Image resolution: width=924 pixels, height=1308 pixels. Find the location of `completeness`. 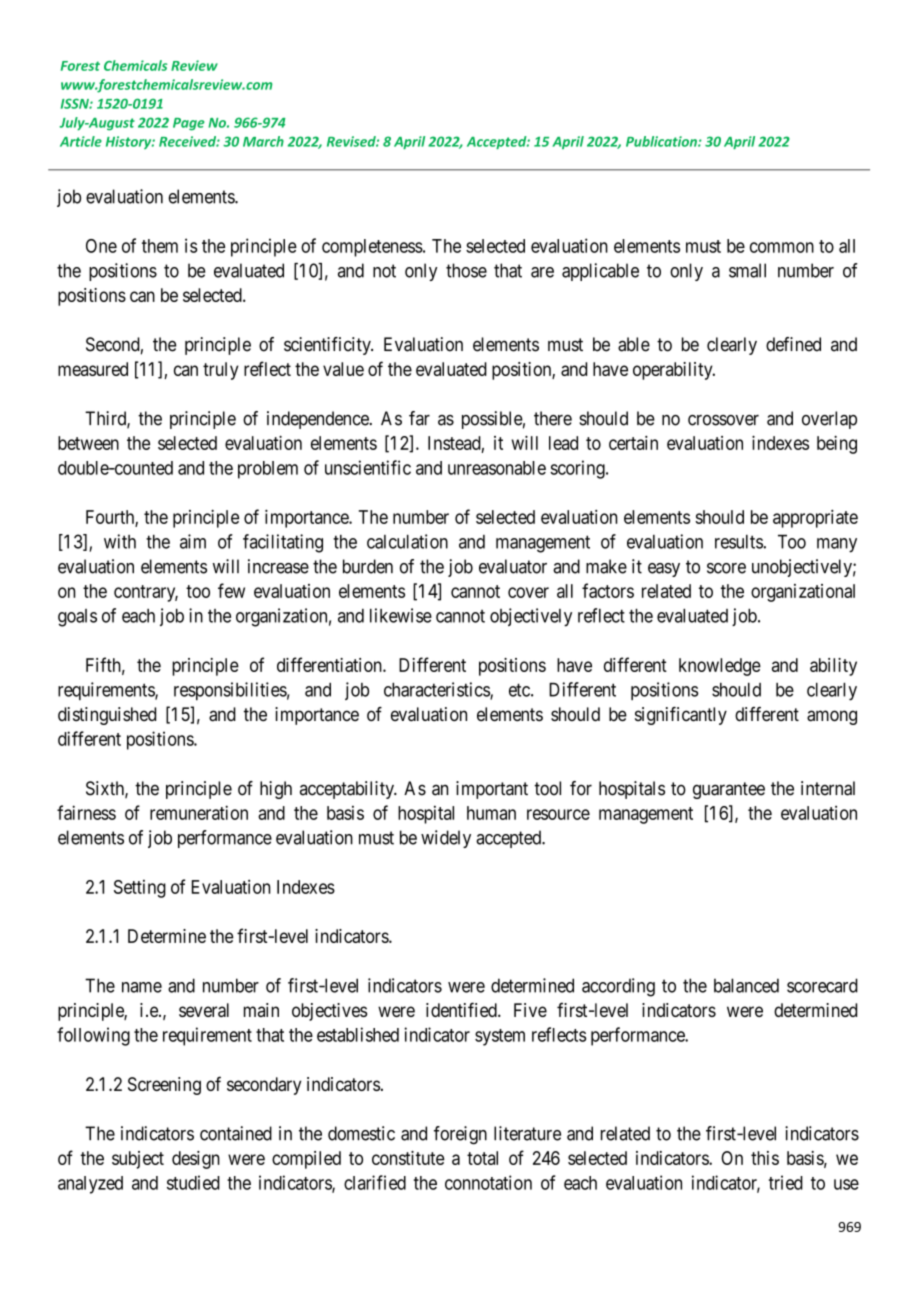

completeness is located at coordinates (372, 248).
